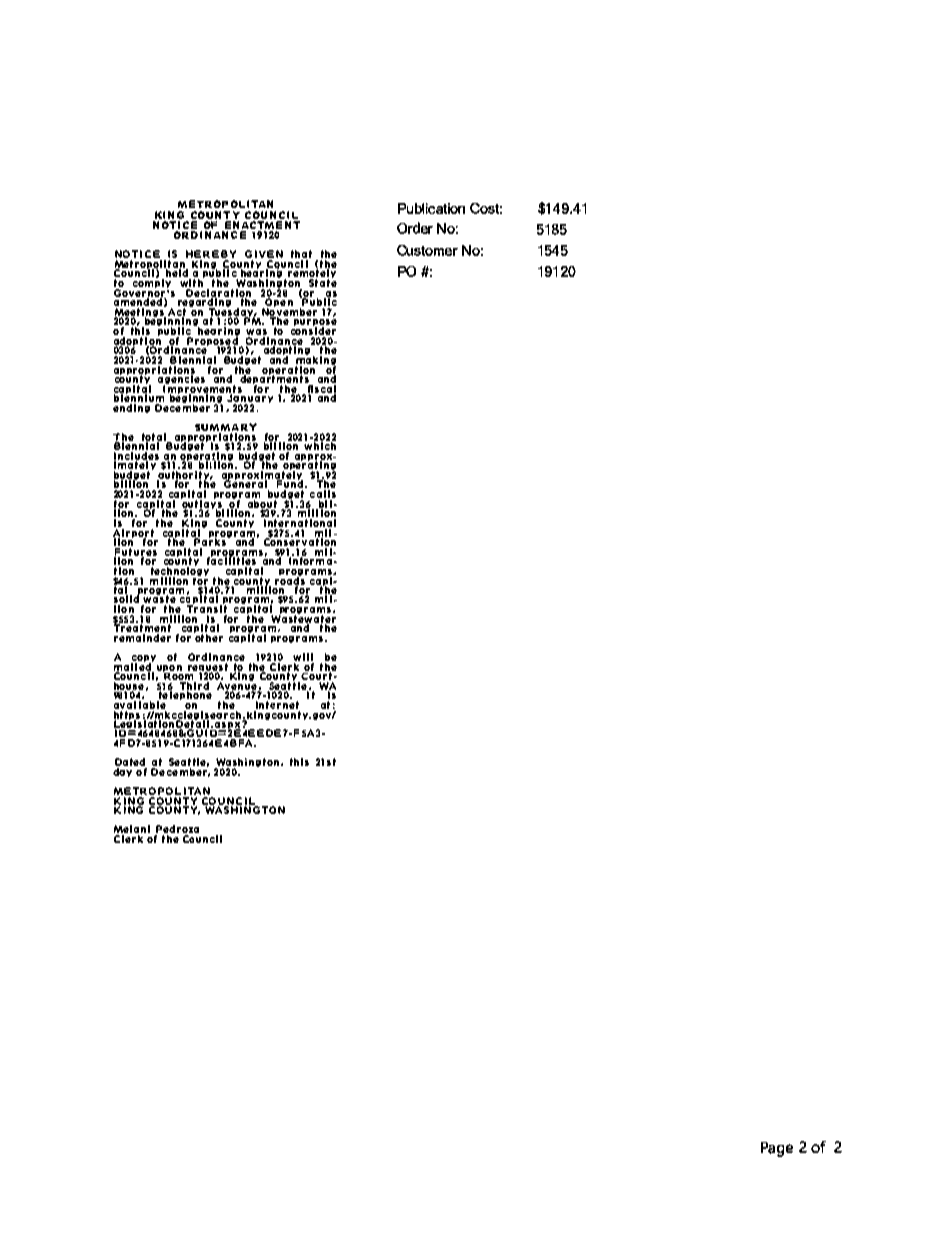  Describe the element at coordinates (303, 658) in the screenshot. I see `will` at that location.
